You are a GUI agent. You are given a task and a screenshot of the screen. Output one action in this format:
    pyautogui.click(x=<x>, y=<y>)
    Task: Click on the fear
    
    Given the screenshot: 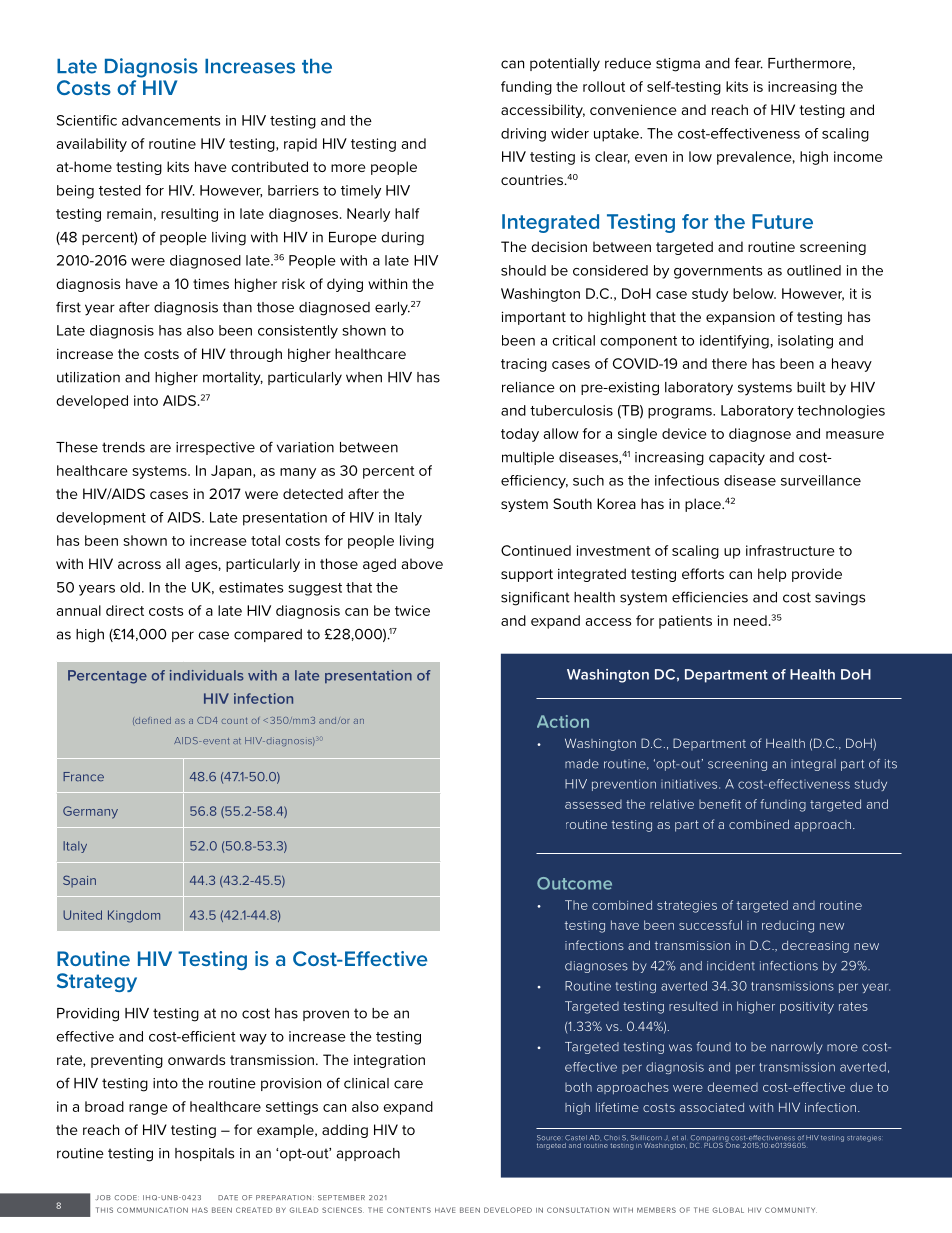 What is the action you would take?
    pyautogui.click(x=749, y=63)
